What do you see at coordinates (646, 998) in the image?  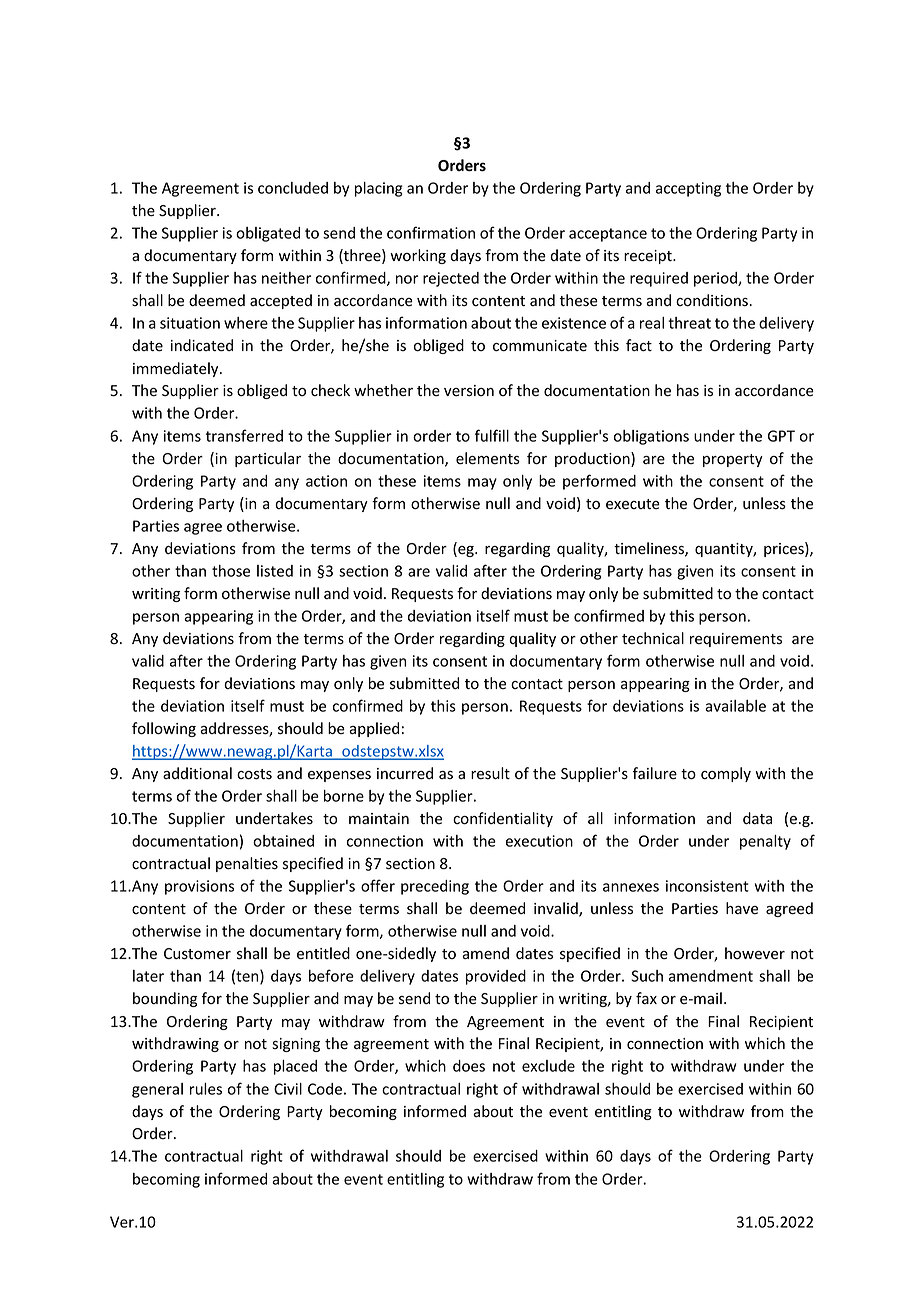 I see `fax` at bounding box center [646, 998].
